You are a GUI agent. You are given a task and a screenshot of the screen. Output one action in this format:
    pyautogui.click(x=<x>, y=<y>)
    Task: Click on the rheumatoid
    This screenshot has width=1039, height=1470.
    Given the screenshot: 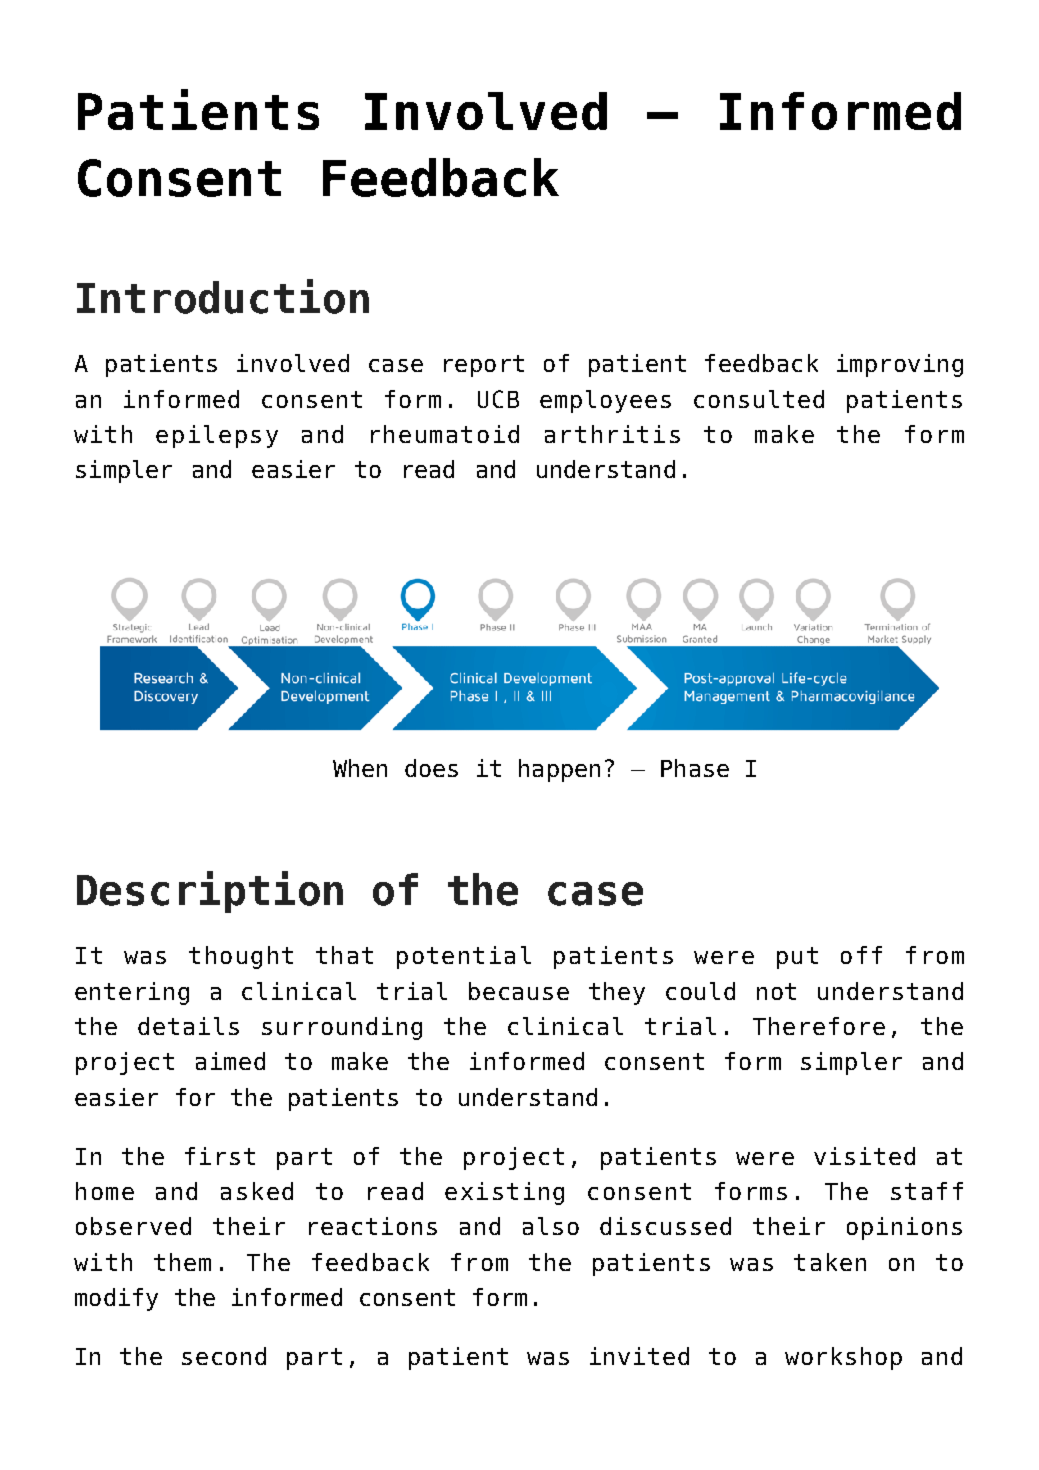 What is the action you would take?
    pyautogui.click(x=445, y=434)
